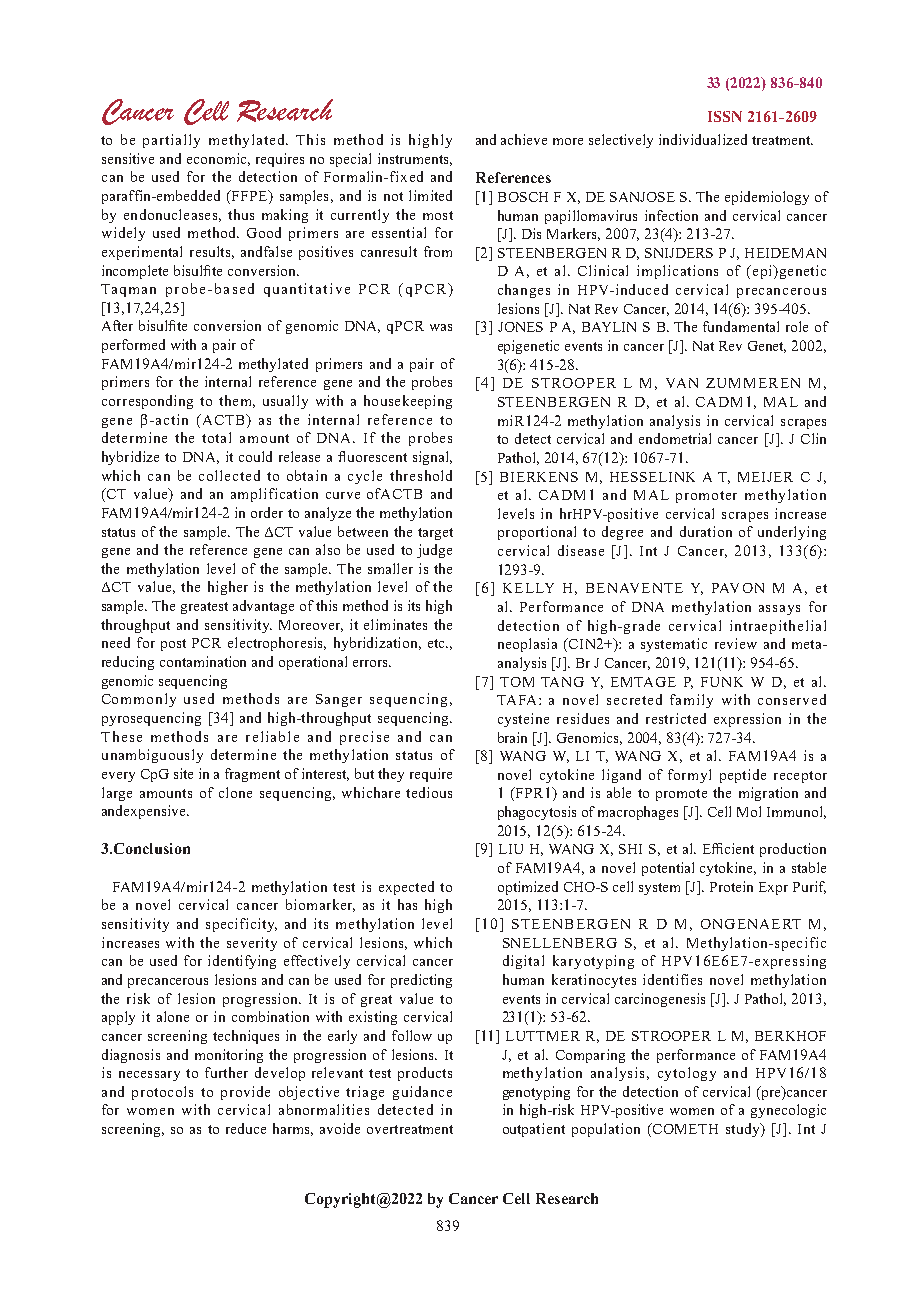 The height and width of the page is (1308, 924). What do you see at coordinates (171, 141) in the page?
I see `partially` at bounding box center [171, 141].
